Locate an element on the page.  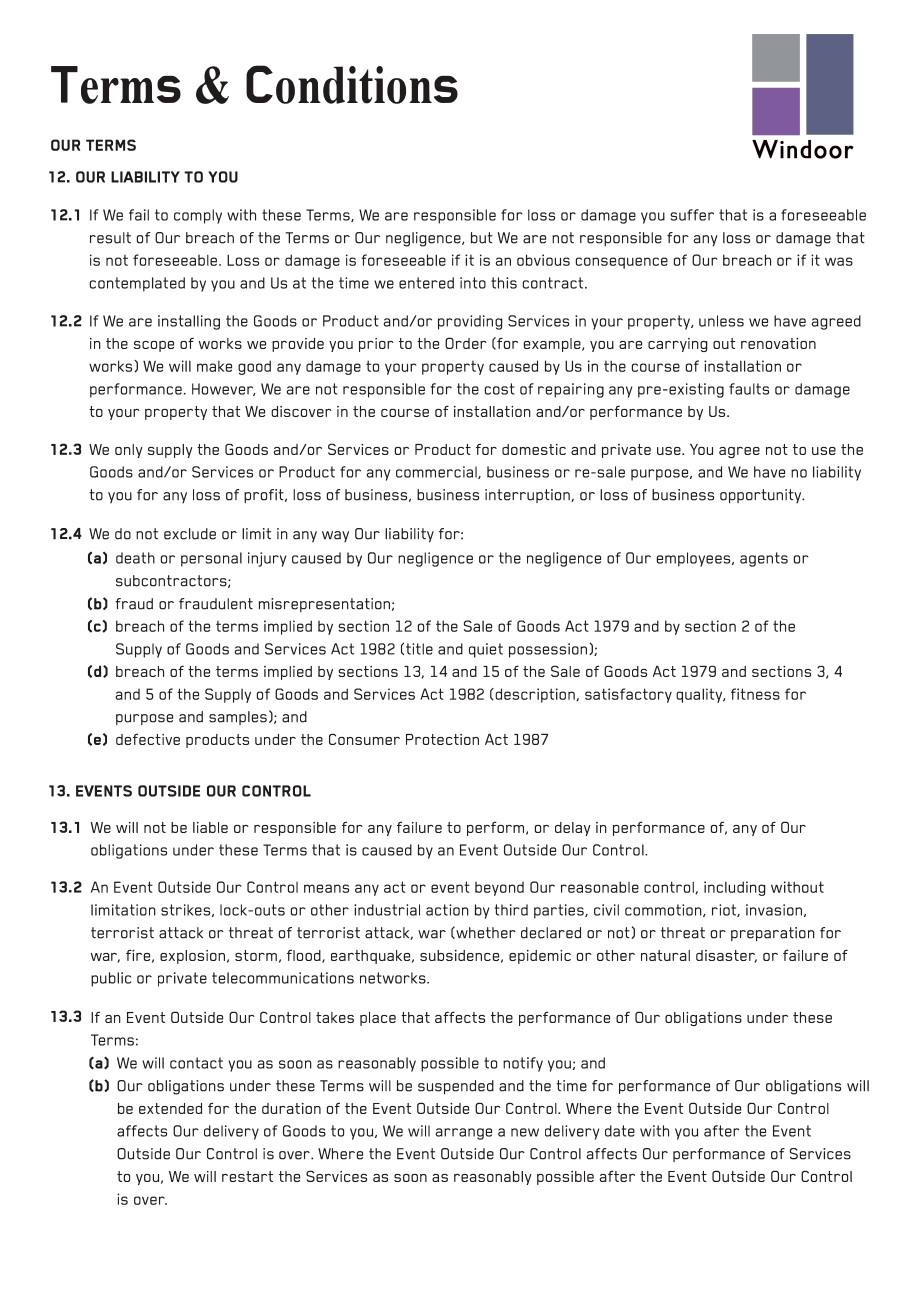
Protection is located at coordinates (442, 739).
